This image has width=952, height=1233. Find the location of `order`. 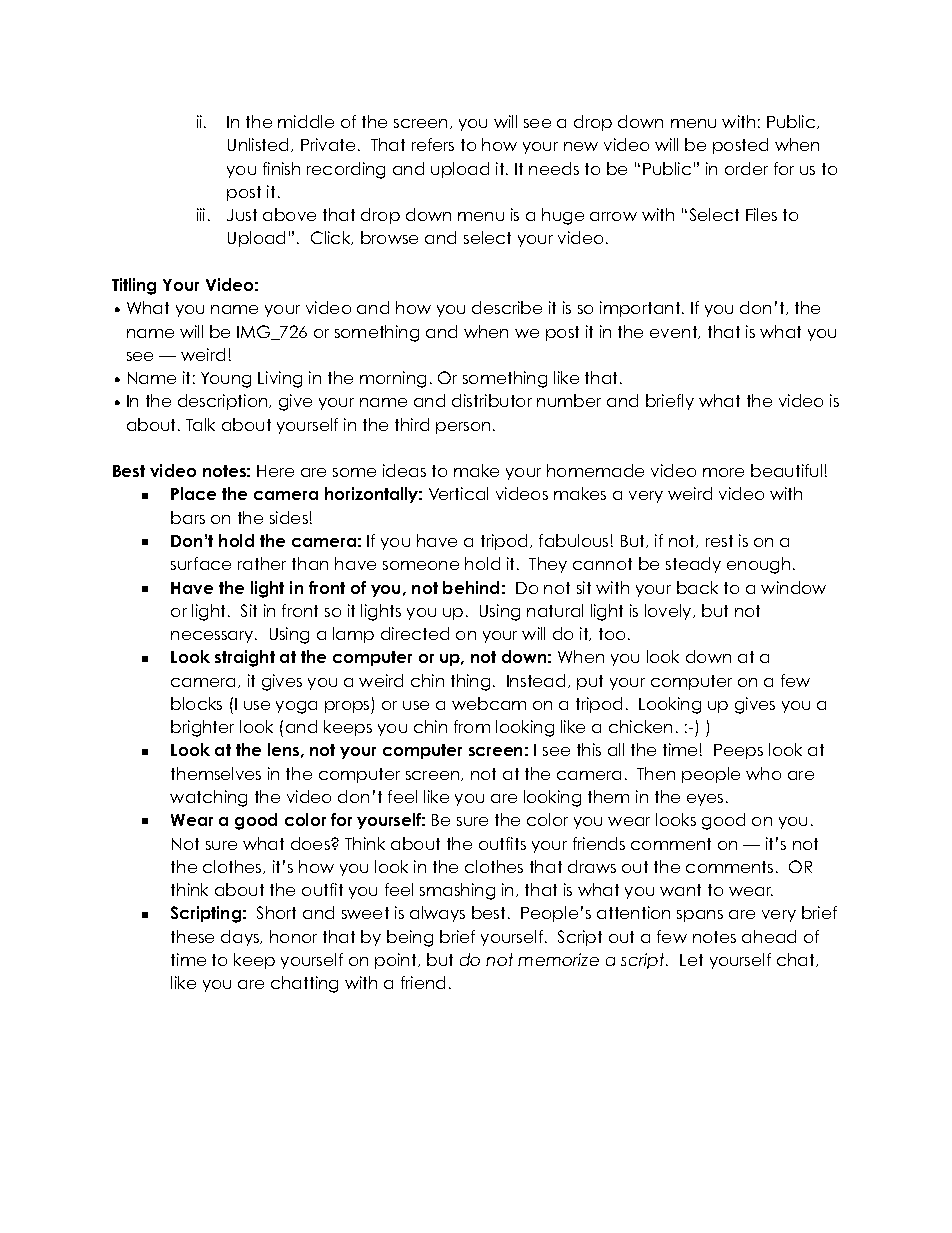

order is located at coordinates (746, 168).
